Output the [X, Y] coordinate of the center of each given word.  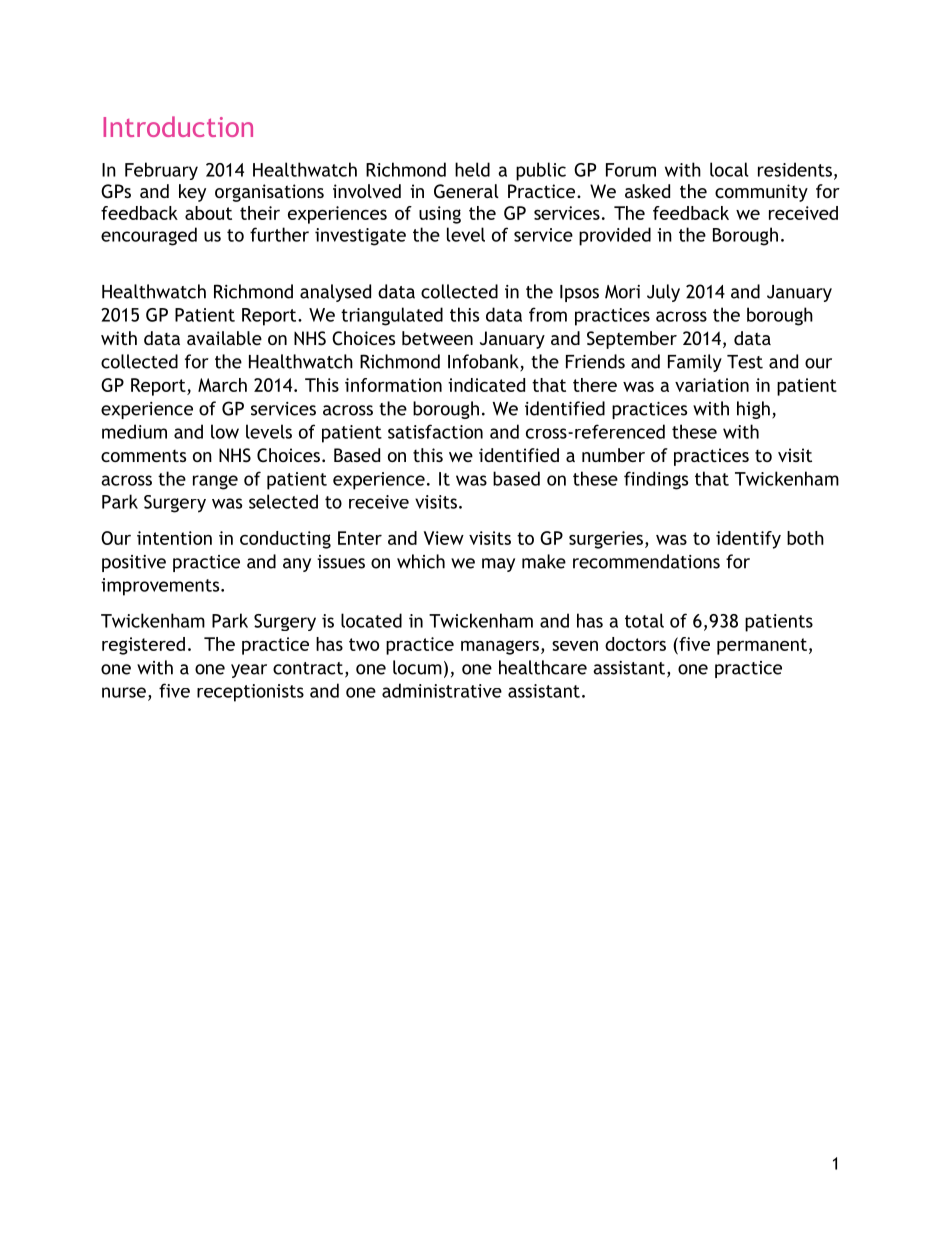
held [472, 169]
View [444, 538]
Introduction [178, 126]
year [249, 671]
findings [656, 480]
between [437, 338]
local [729, 169]
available [224, 338]
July [663, 293]
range [215, 482]
